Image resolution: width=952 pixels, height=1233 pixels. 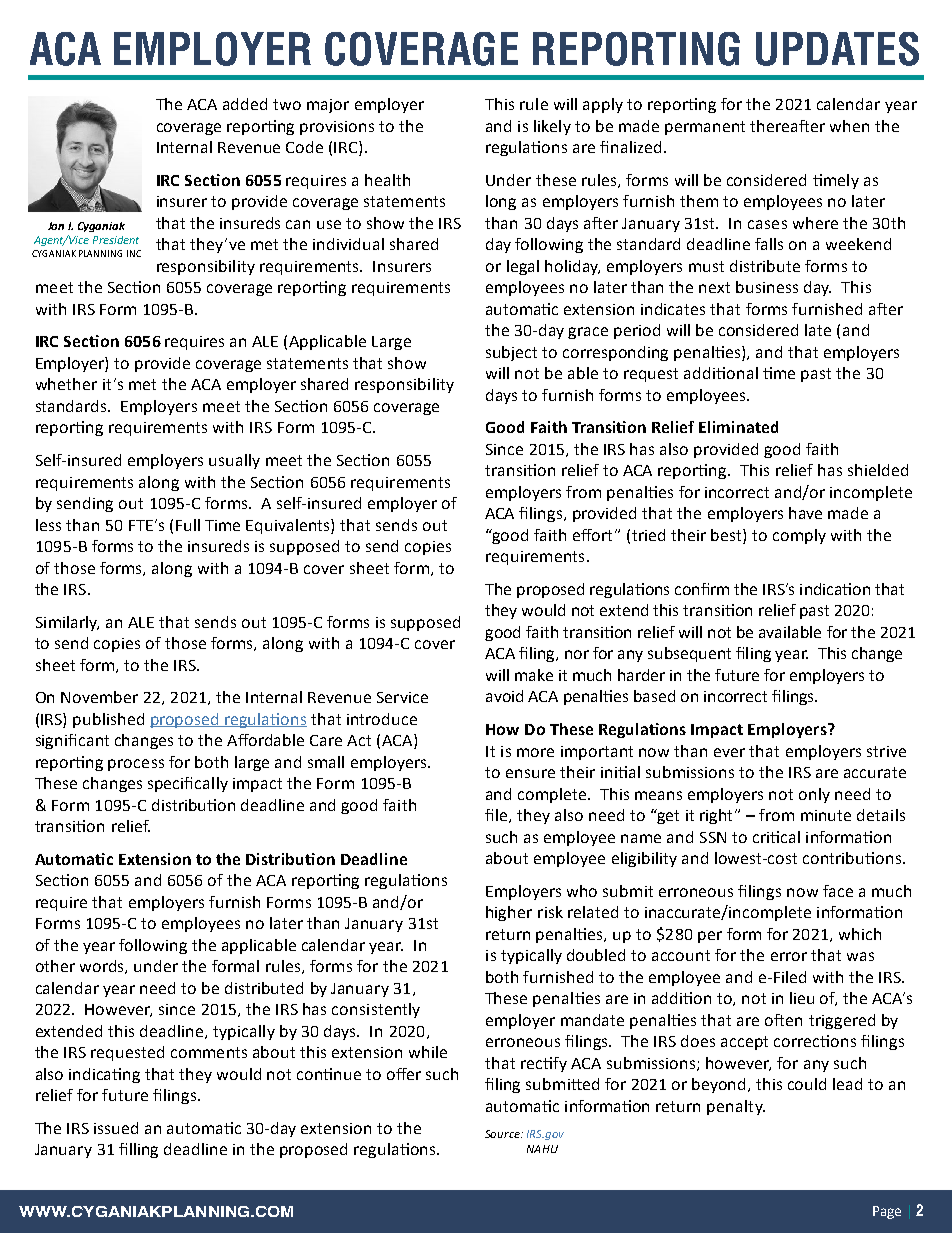 I want to click on UPDATES, so click(x=837, y=49).
